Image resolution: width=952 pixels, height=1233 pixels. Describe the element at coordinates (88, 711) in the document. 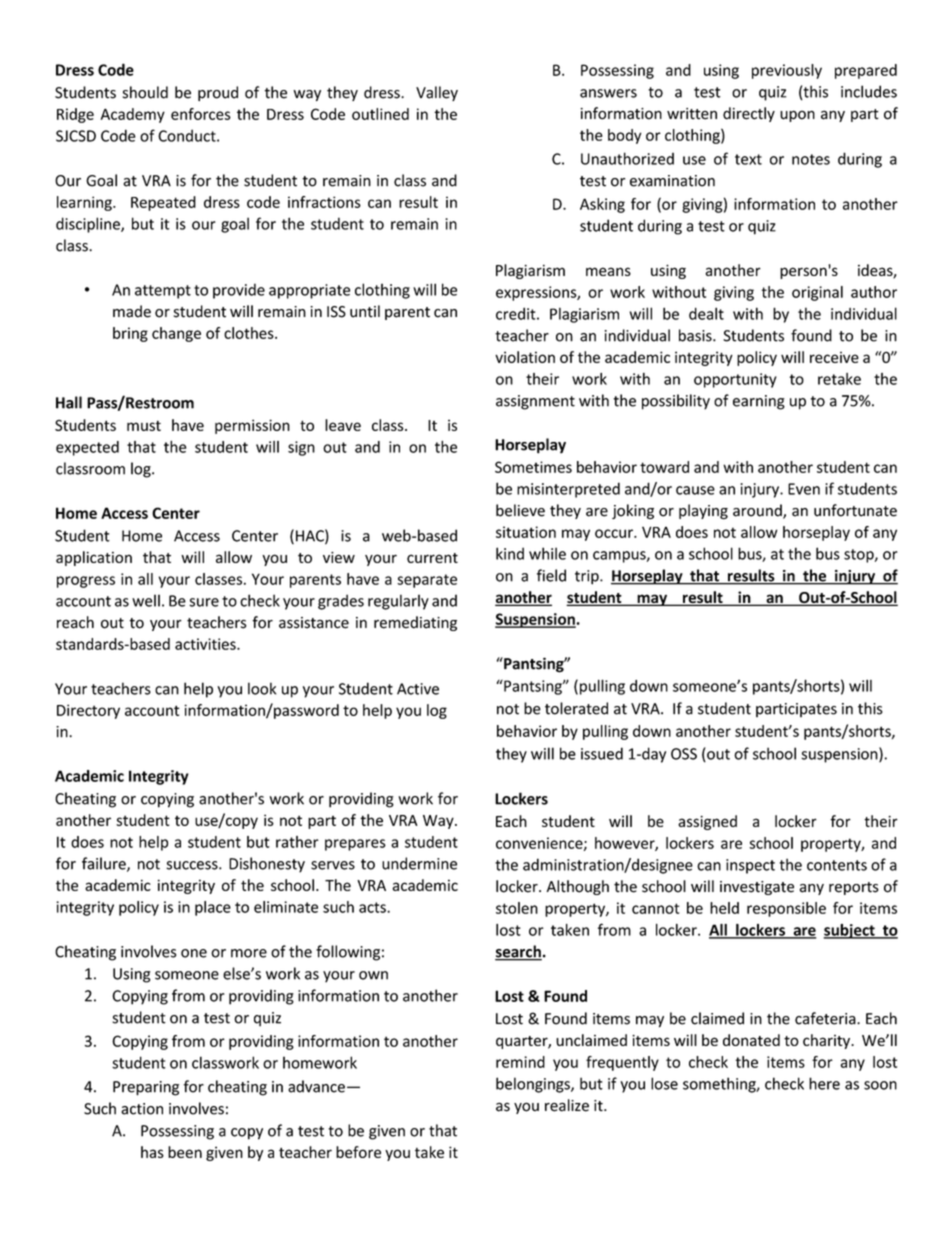

I see `Directory` at that location.
